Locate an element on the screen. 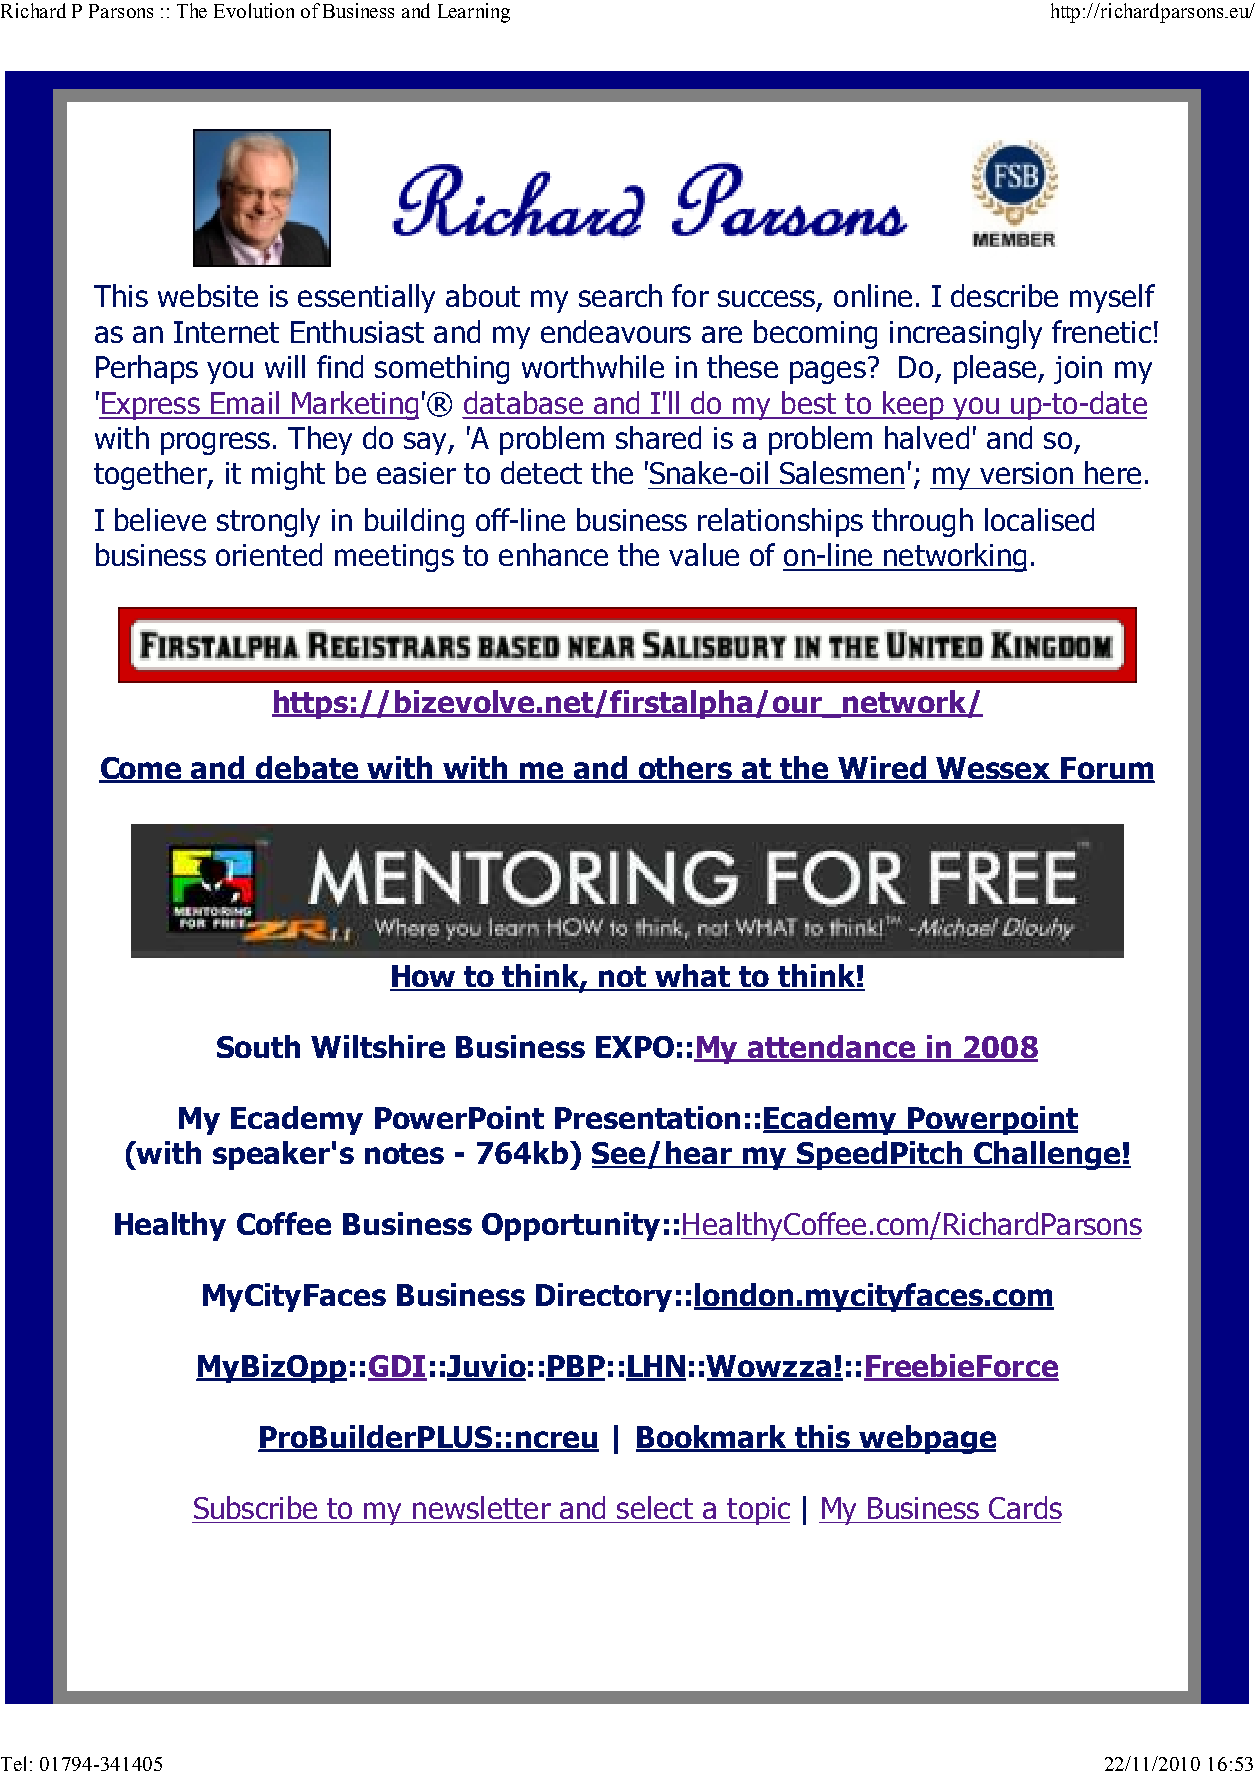 This screenshot has width=1255, height=1776. Learning is located at coordinates (474, 13).
